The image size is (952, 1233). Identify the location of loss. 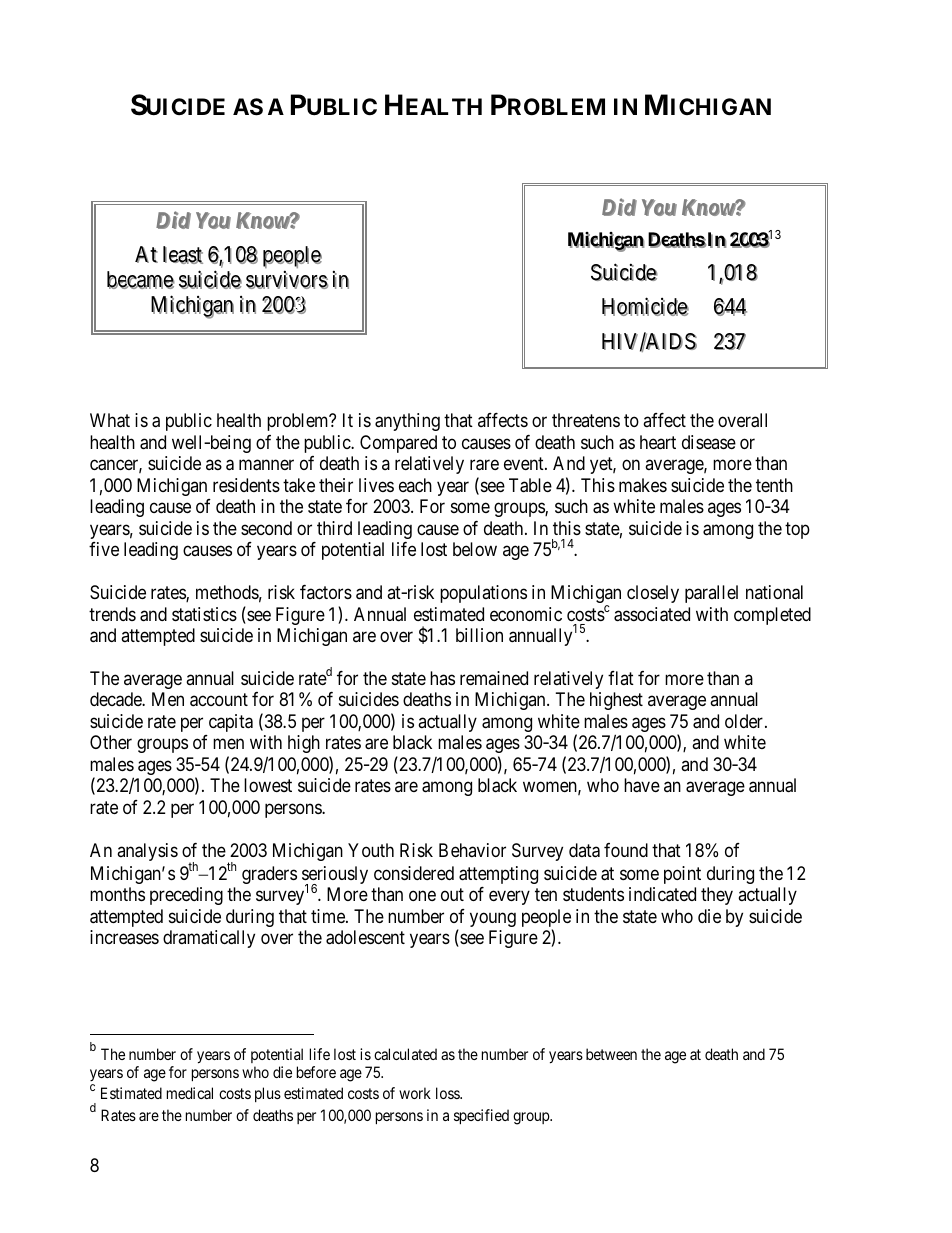
(448, 1093).
